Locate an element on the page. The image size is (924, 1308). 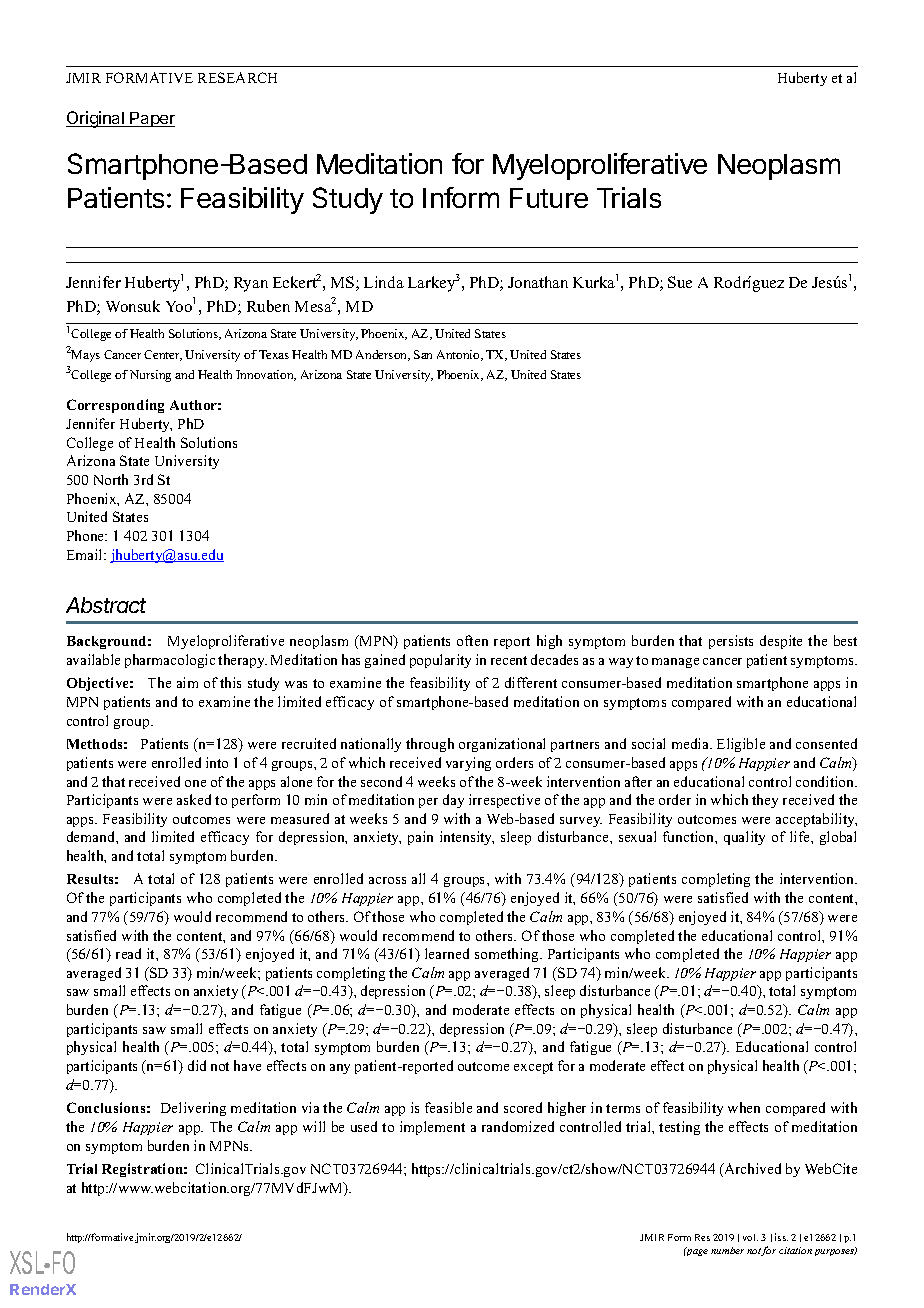
implement is located at coordinates (432, 1128).
